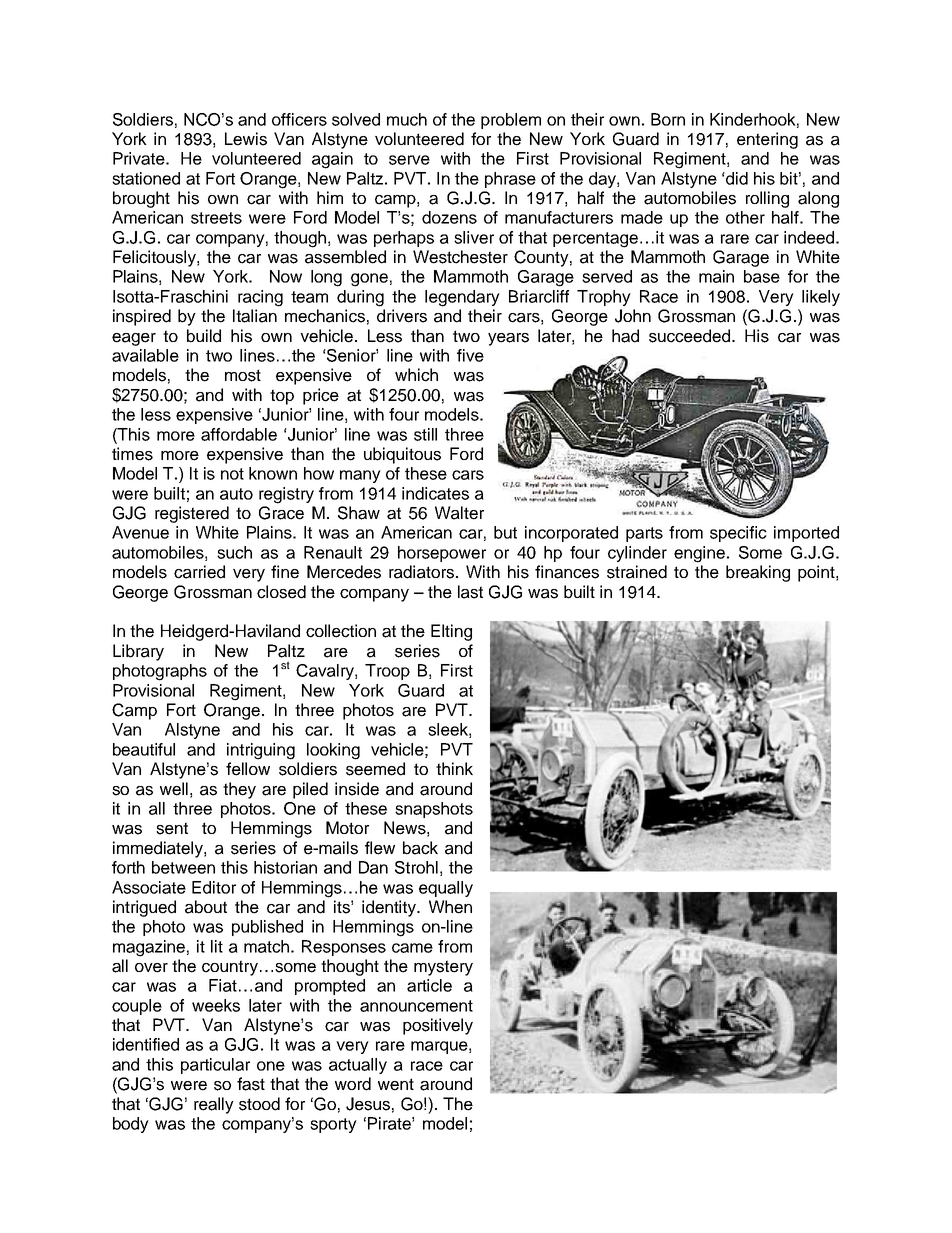 This document has width=952, height=1233. I want to click on entering, so click(767, 140).
